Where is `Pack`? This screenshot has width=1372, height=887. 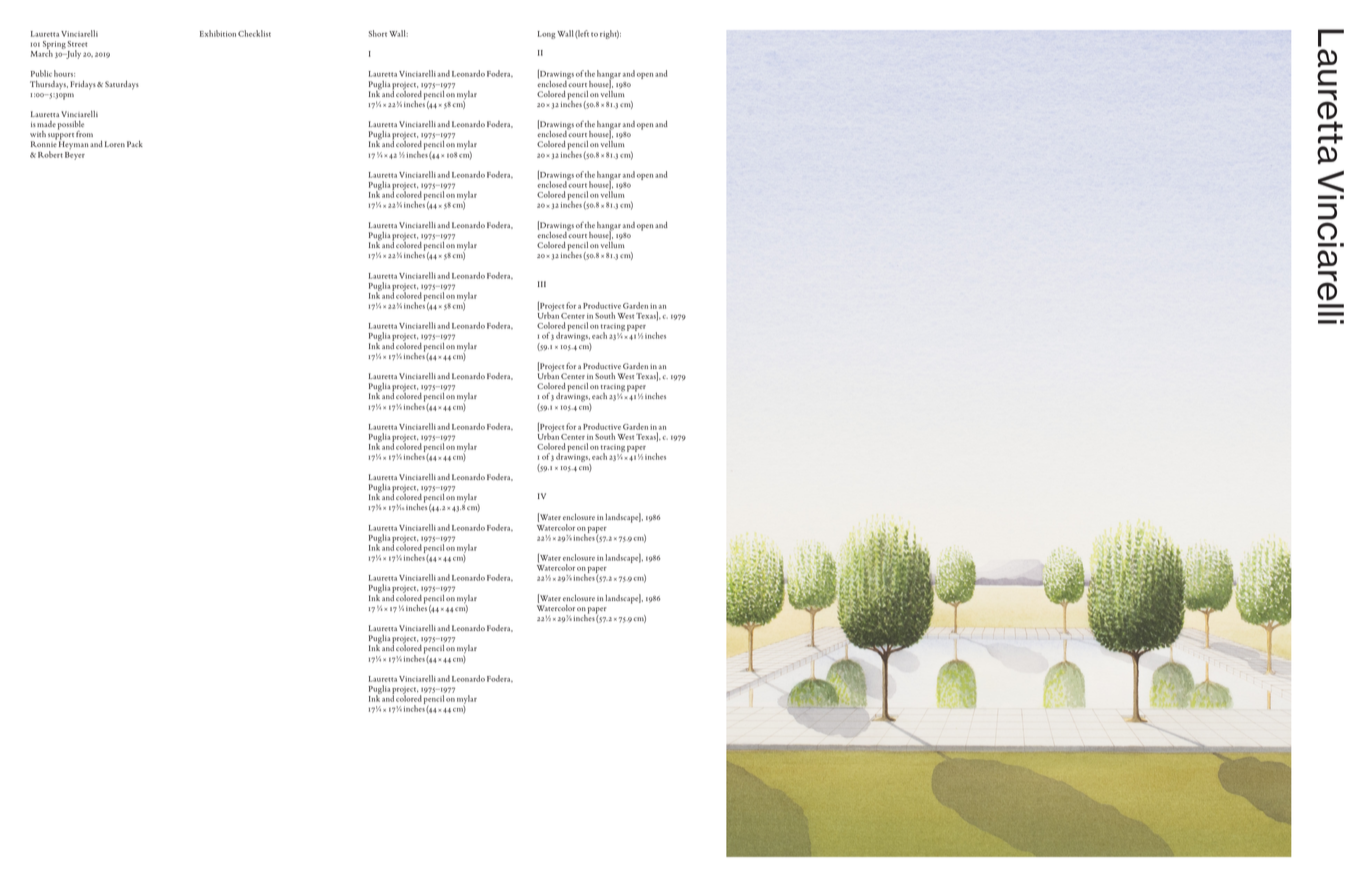
Pack is located at coordinates (135, 144).
